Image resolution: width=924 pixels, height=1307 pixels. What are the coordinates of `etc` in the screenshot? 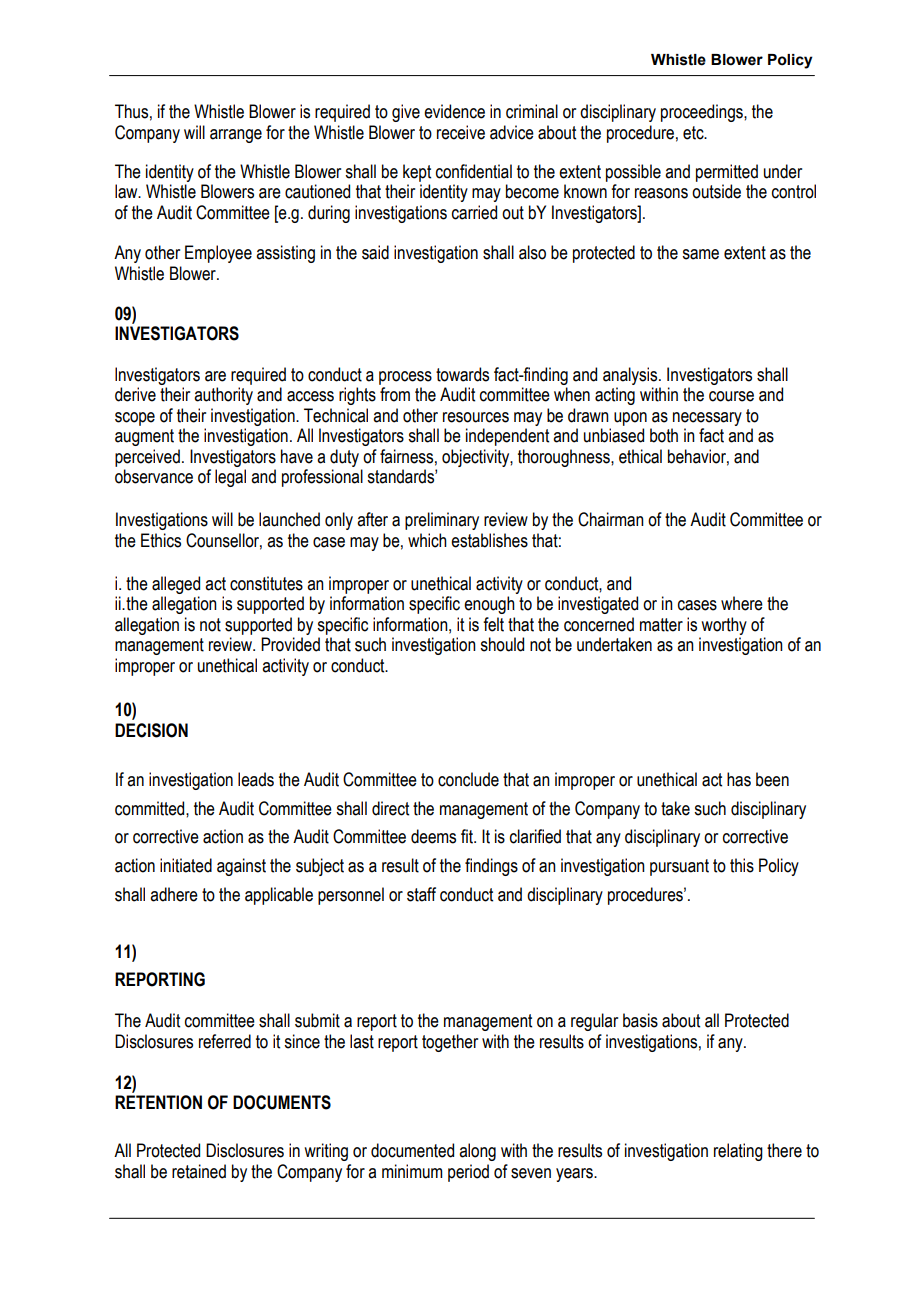 It's located at (694, 133).
